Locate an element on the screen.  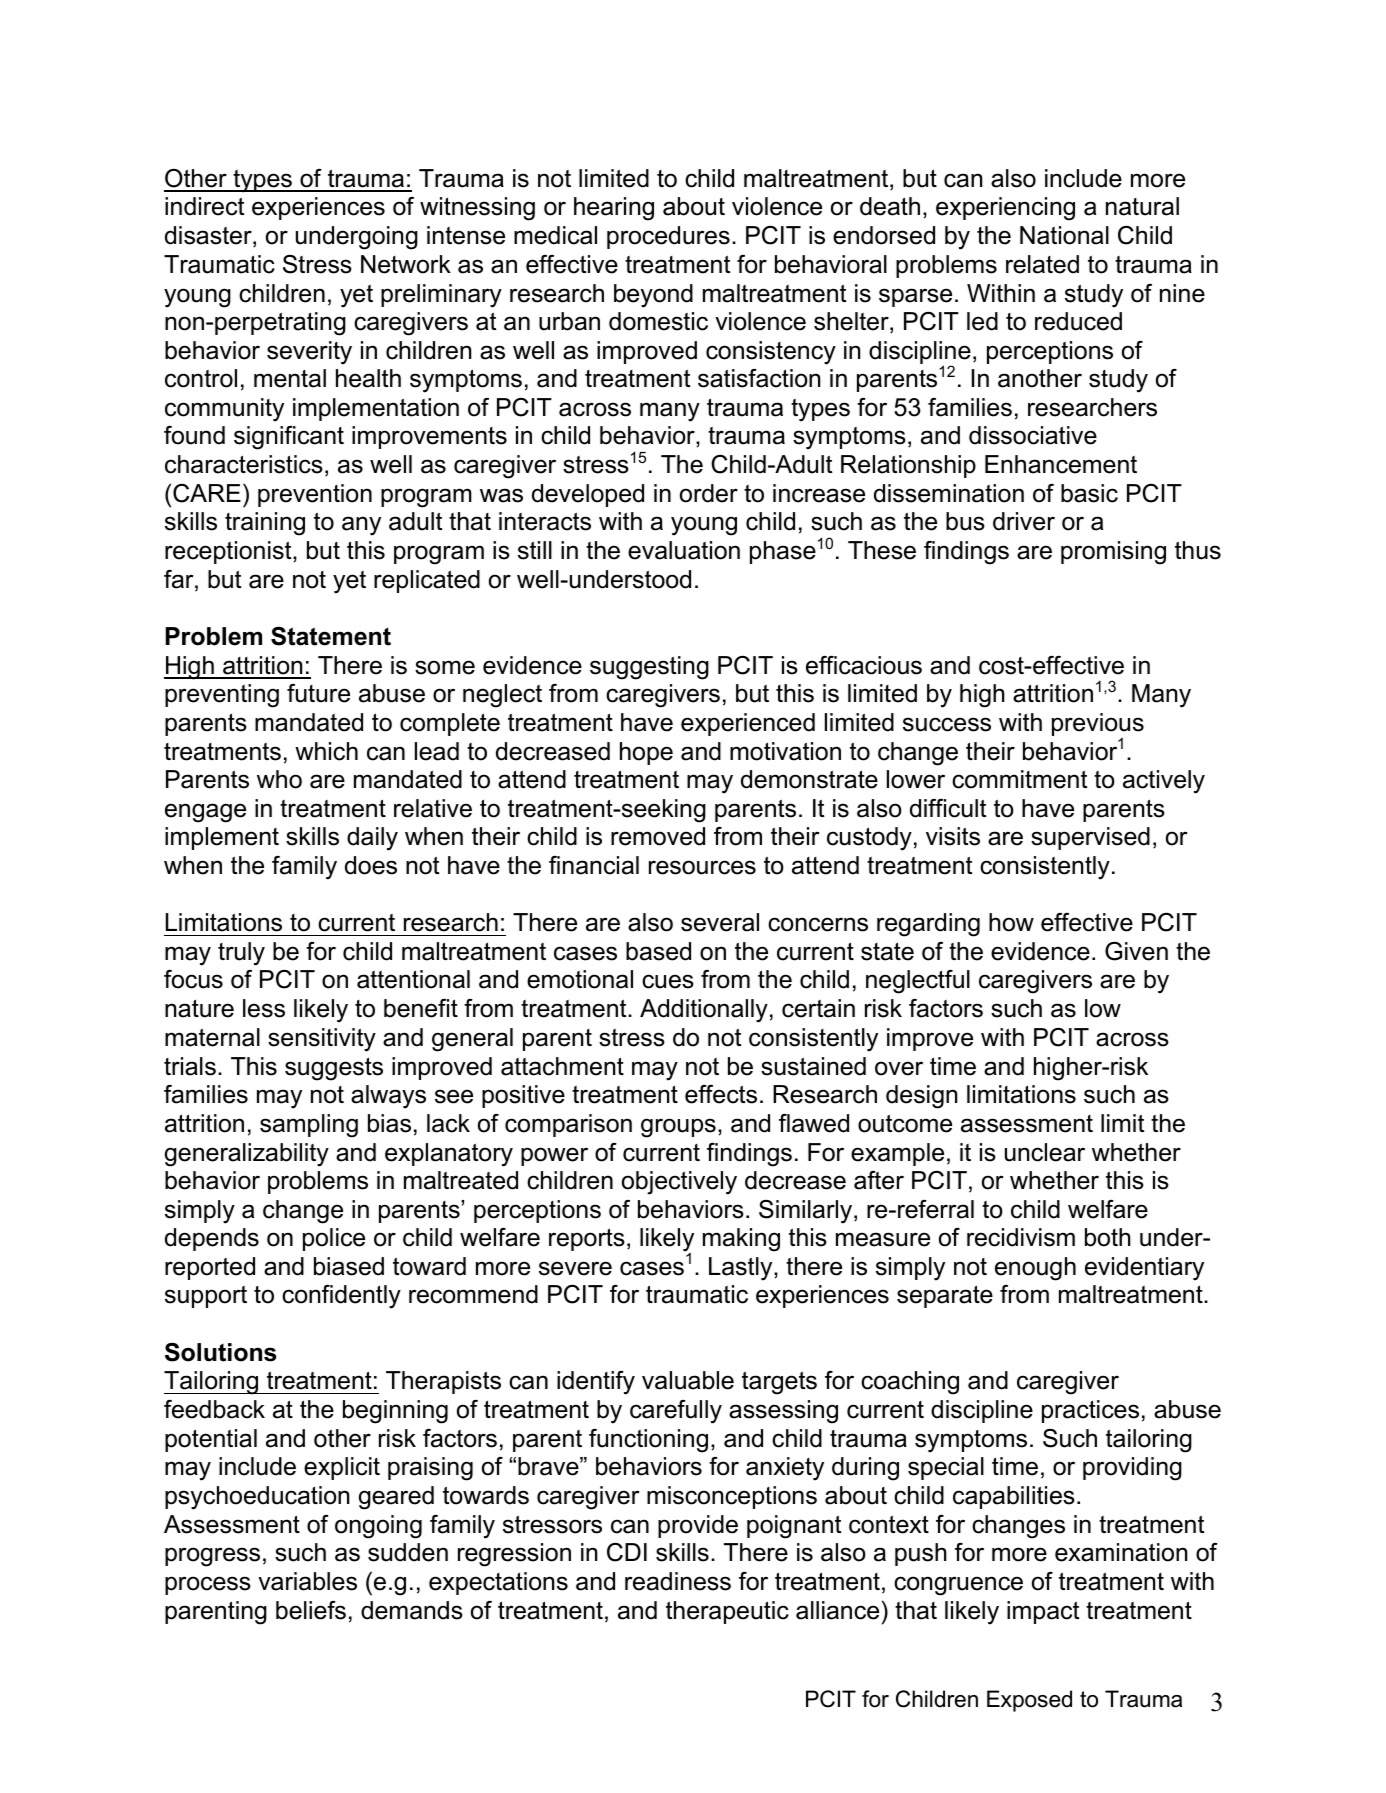
Network is located at coordinates (406, 264).
